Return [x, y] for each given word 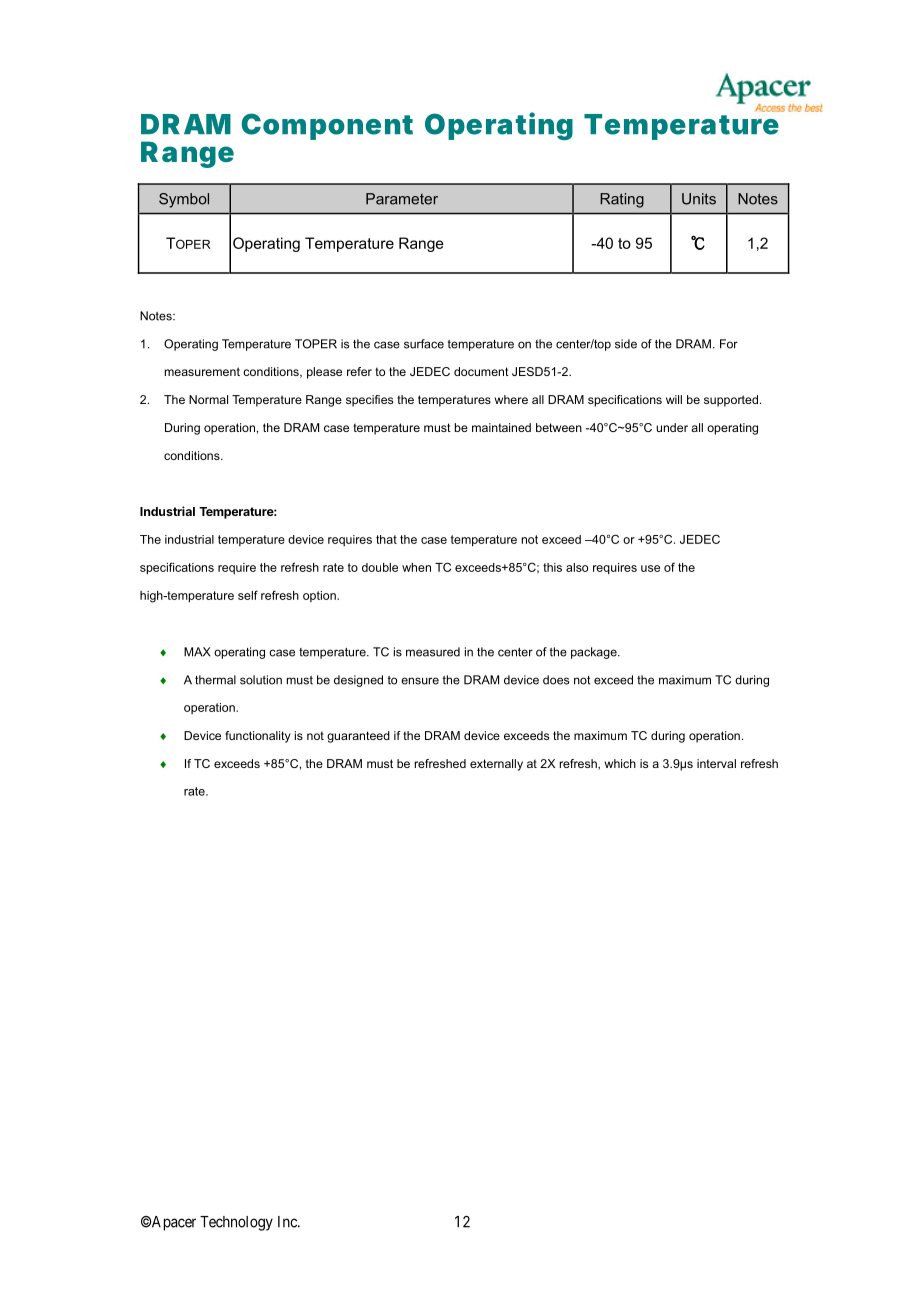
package [595, 653]
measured [433, 652]
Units [699, 199]
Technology [236, 1223]
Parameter [402, 199]
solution [261, 680]
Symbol [184, 200]
